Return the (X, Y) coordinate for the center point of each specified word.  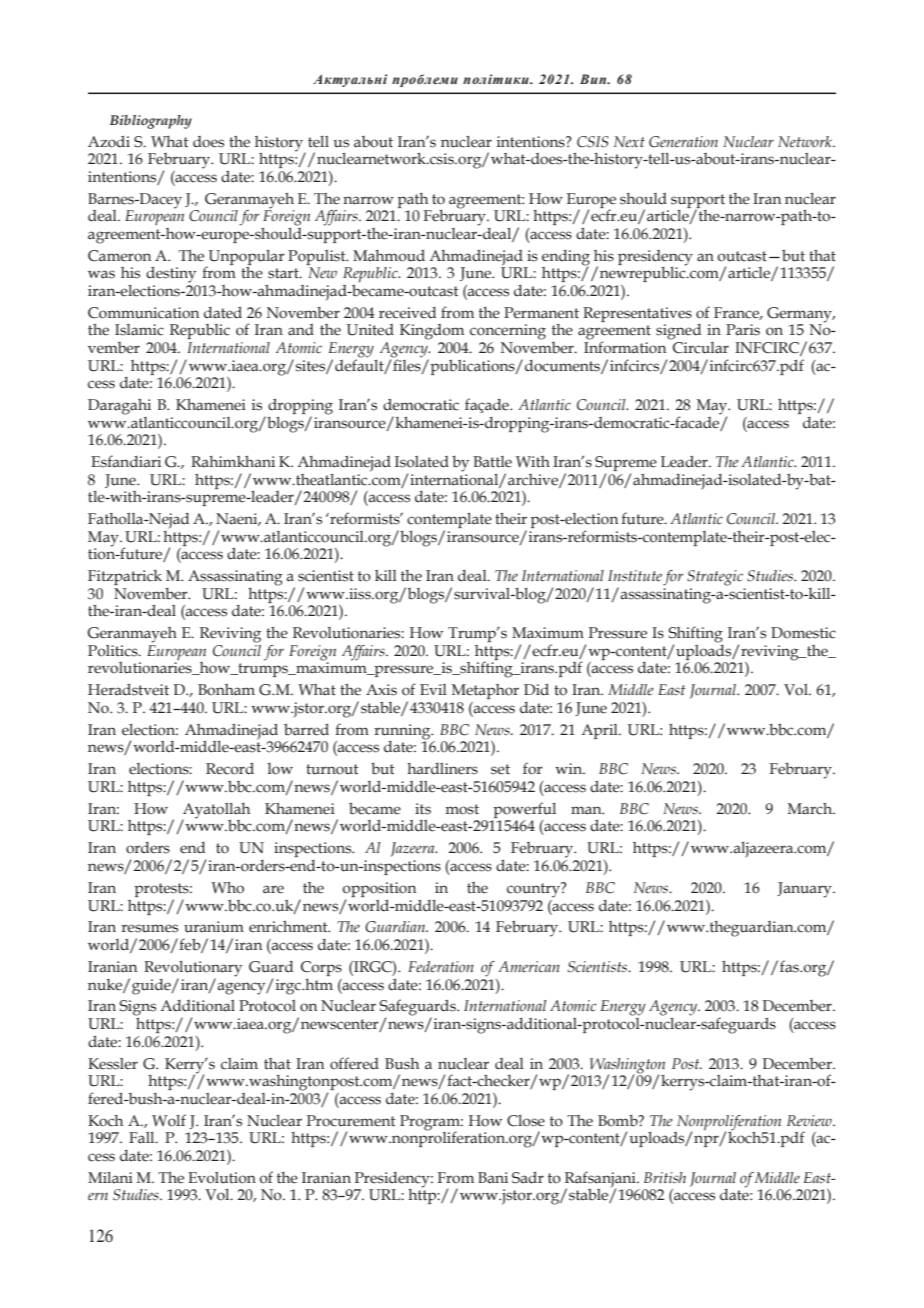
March (811, 809)
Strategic (715, 578)
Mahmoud (389, 255)
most (462, 809)
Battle (492, 462)
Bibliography (151, 122)
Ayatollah (216, 812)
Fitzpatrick (125, 577)
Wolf (169, 1120)
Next (629, 142)
